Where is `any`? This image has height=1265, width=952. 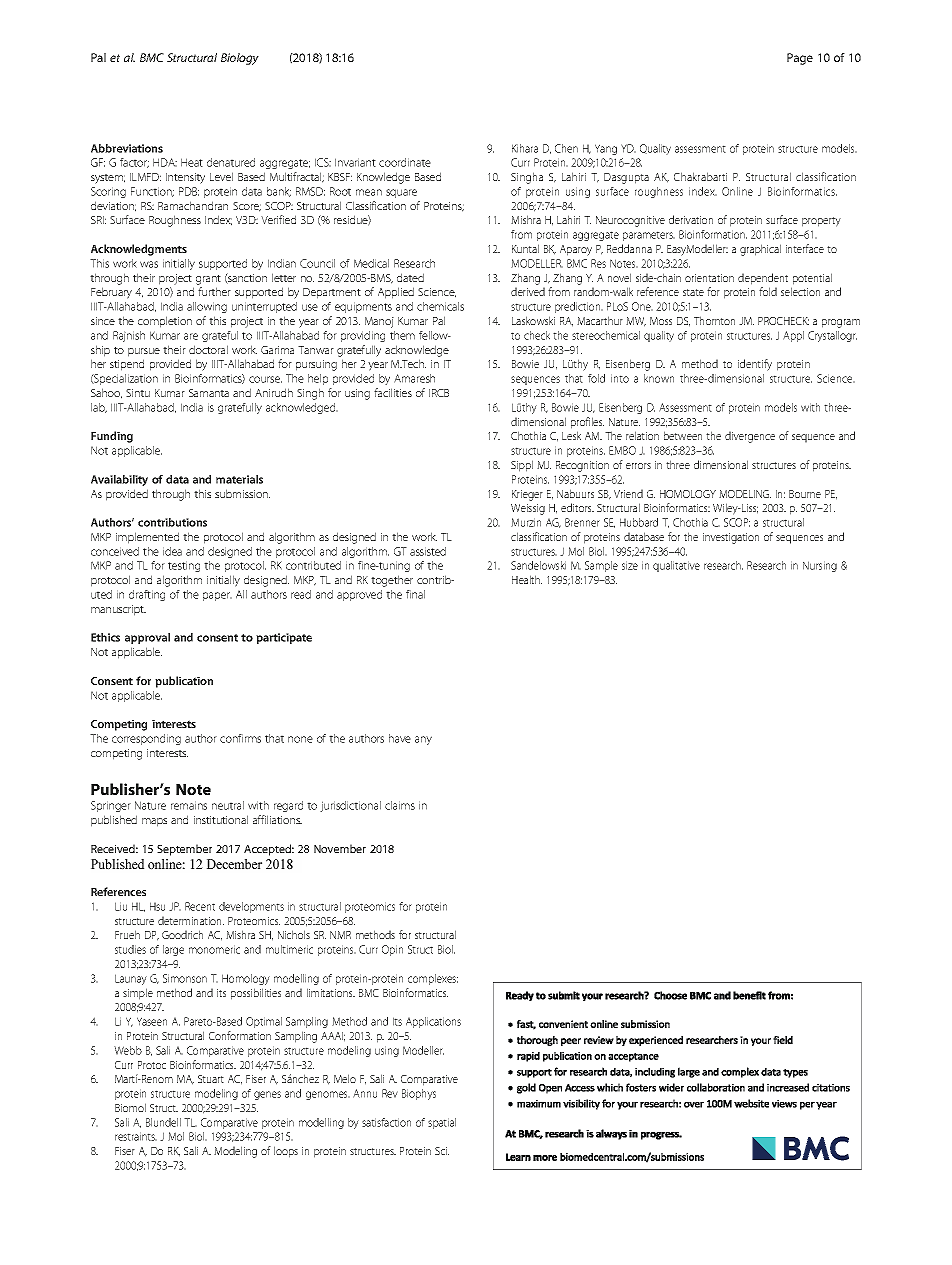
any is located at coordinates (423, 740).
